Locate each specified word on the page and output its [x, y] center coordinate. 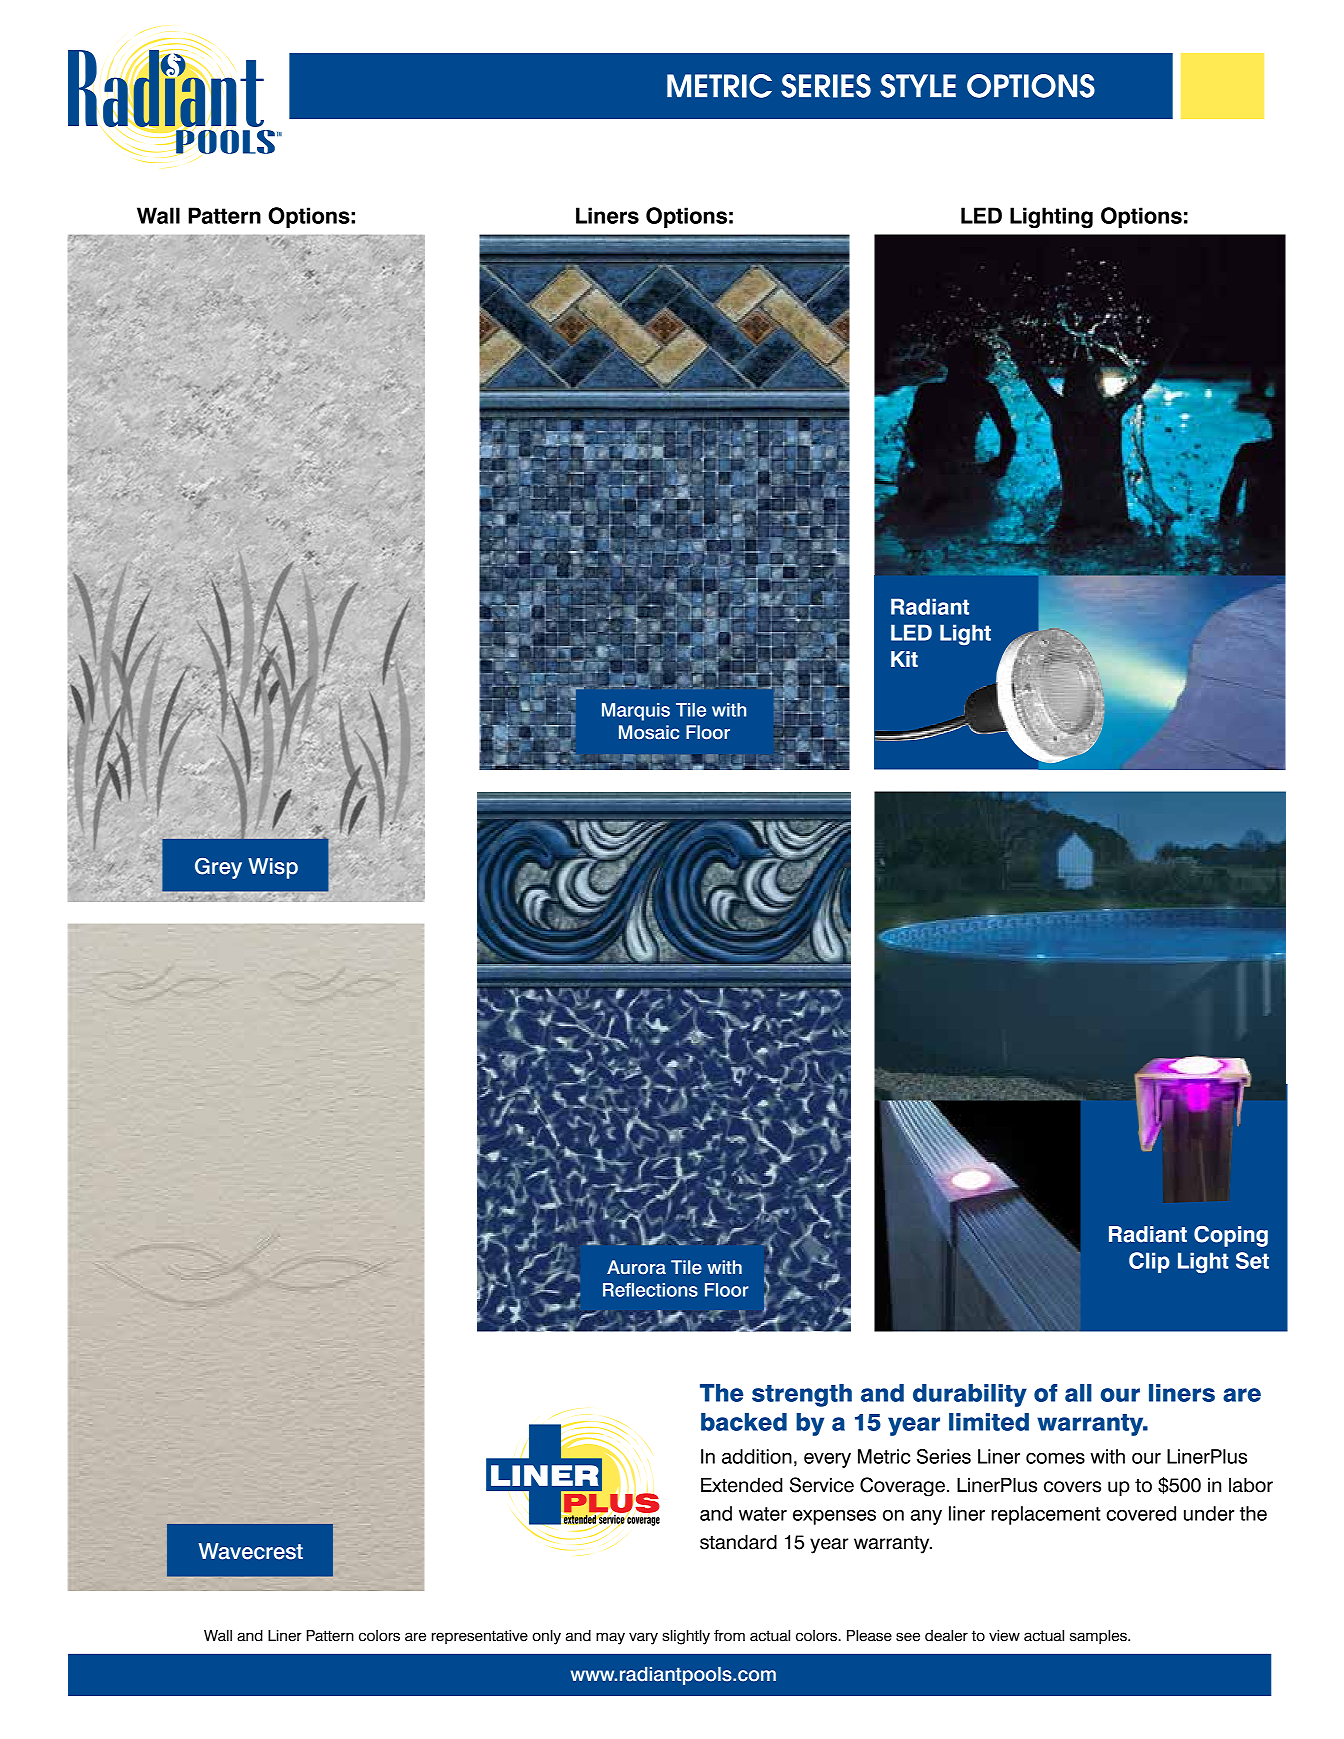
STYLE [918, 86]
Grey [218, 868]
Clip [1149, 1262]
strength [802, 1395]
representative [480, 1637]
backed [744, 1422]
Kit [904, 659]
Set [1252, 1260]
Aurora [636, 1267]
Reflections [650, 1289]
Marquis [636, 712]
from [729, 1635]
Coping [1231, 1236]
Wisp [273, 868]
